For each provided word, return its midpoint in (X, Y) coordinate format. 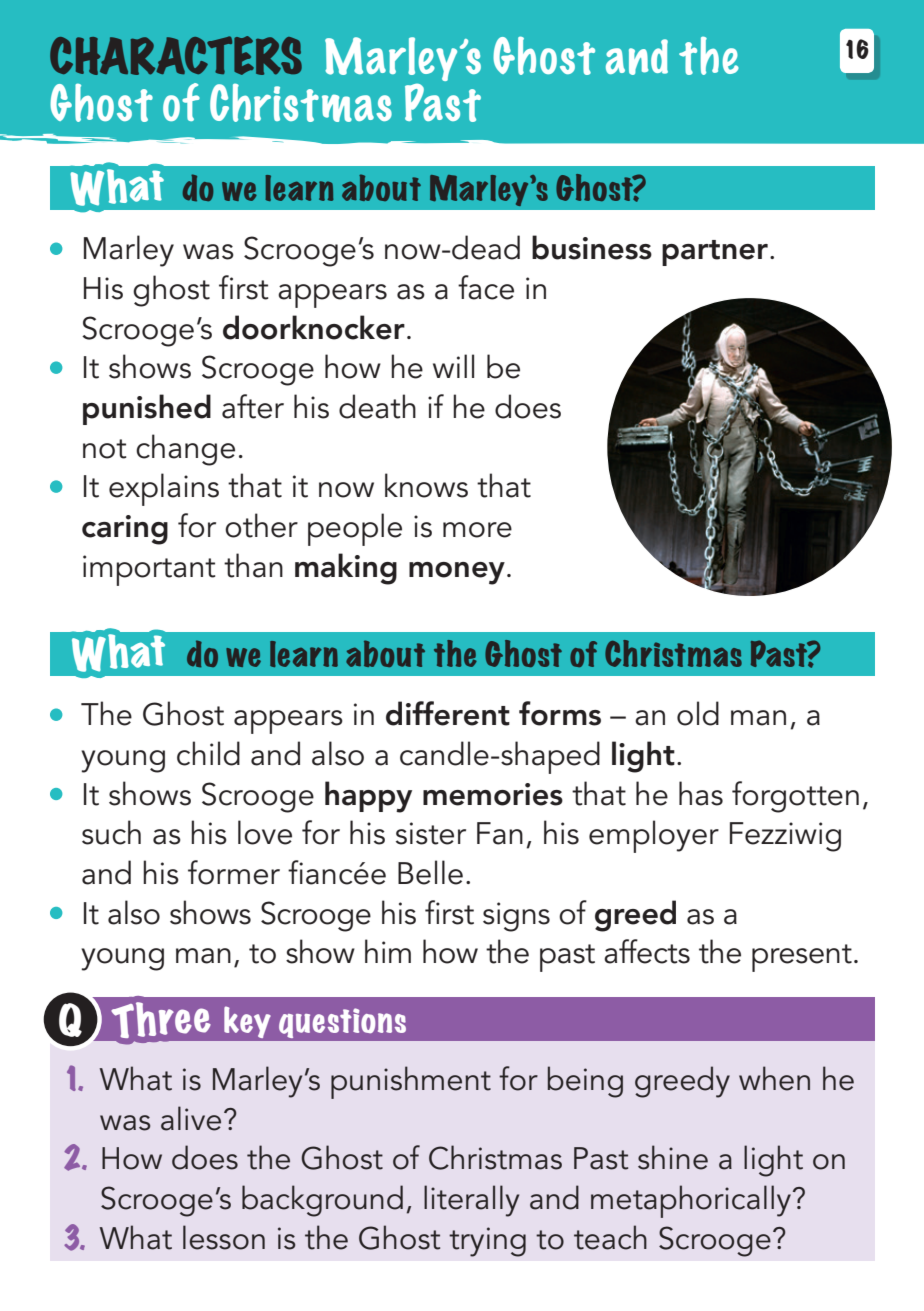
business (592, 247)
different (448, 713)
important (149, 570)
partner (715, 253)
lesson (224, 1237)
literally (471, 1201)
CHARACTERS (176, 55)
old (698, 713)
